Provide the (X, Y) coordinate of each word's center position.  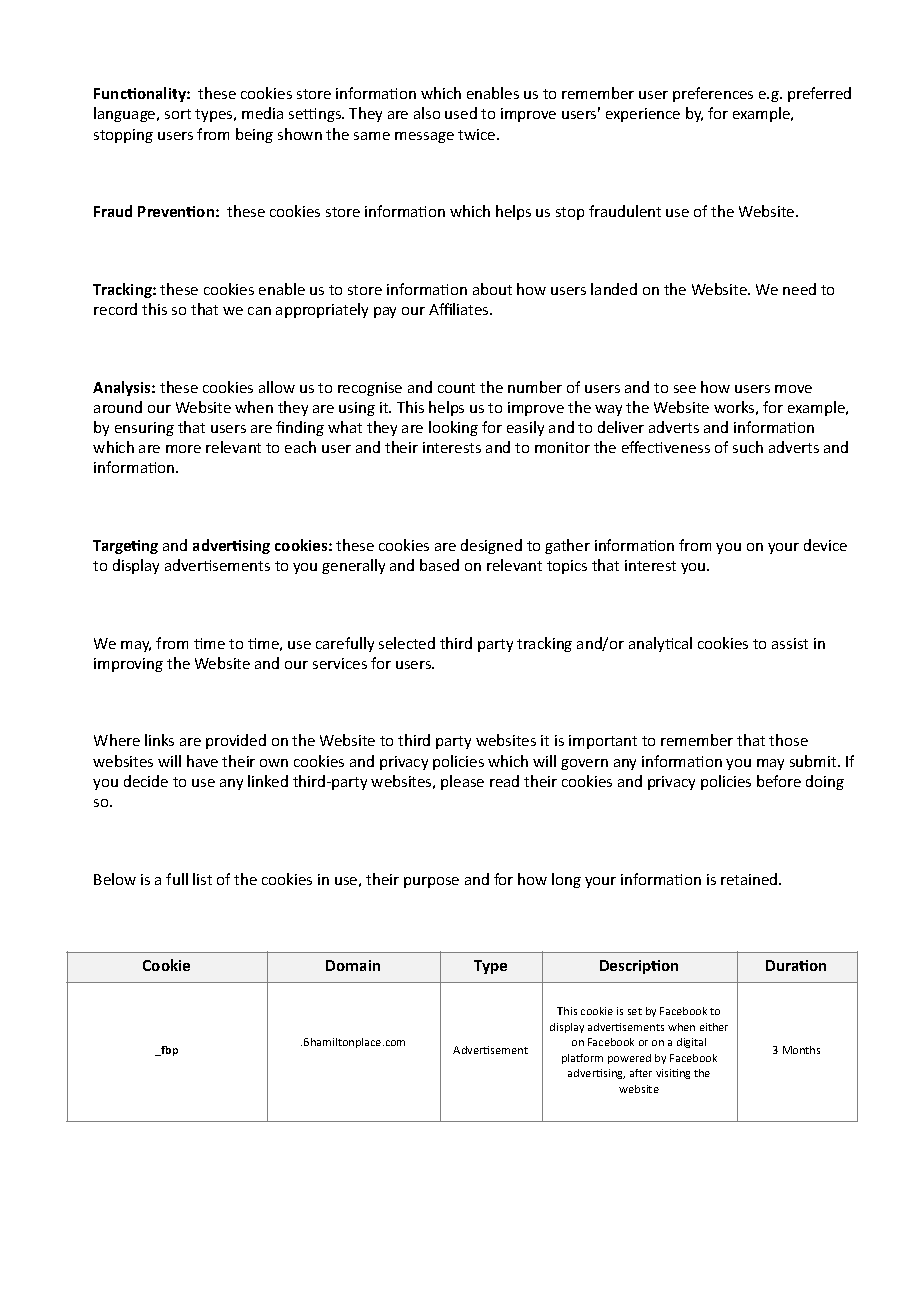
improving (128, 665)
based (439, 565)
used (461, 113)
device (825, 545)
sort (178, 114)
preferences (713, 94)
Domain (353, 965)
